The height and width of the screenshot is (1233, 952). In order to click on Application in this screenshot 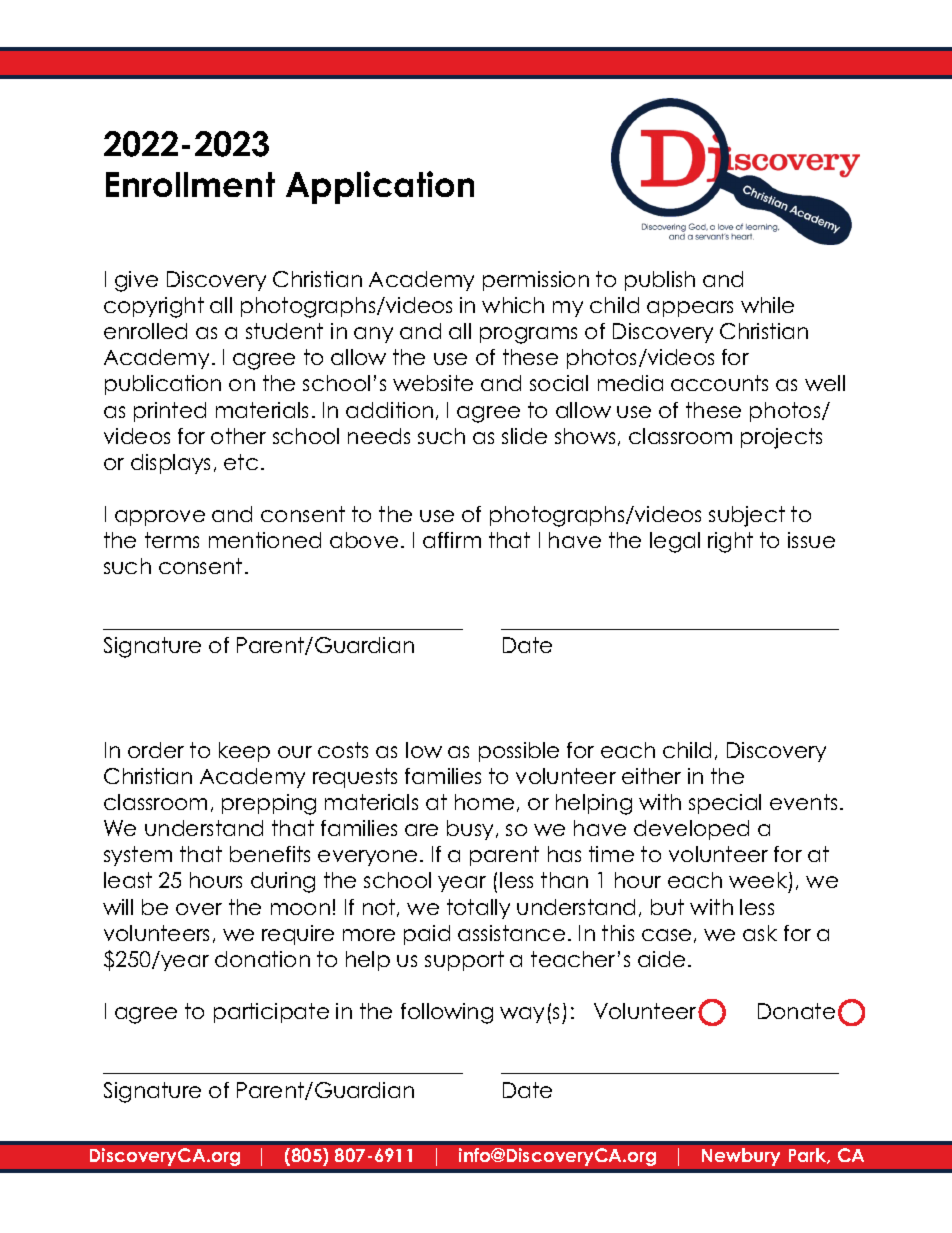, I will do `click(380, 187)`.
